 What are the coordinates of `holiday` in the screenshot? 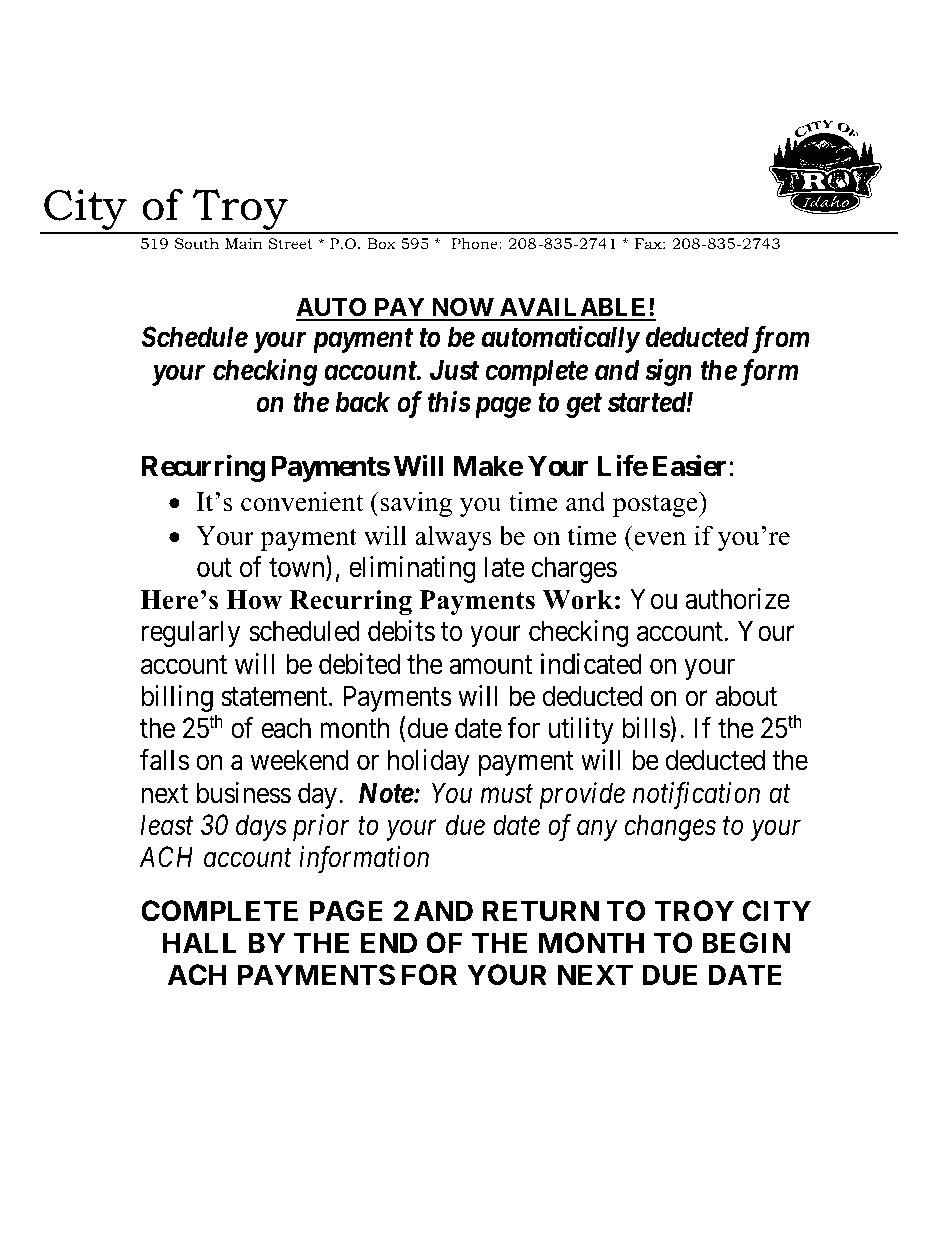 It's located at (429, 762).
